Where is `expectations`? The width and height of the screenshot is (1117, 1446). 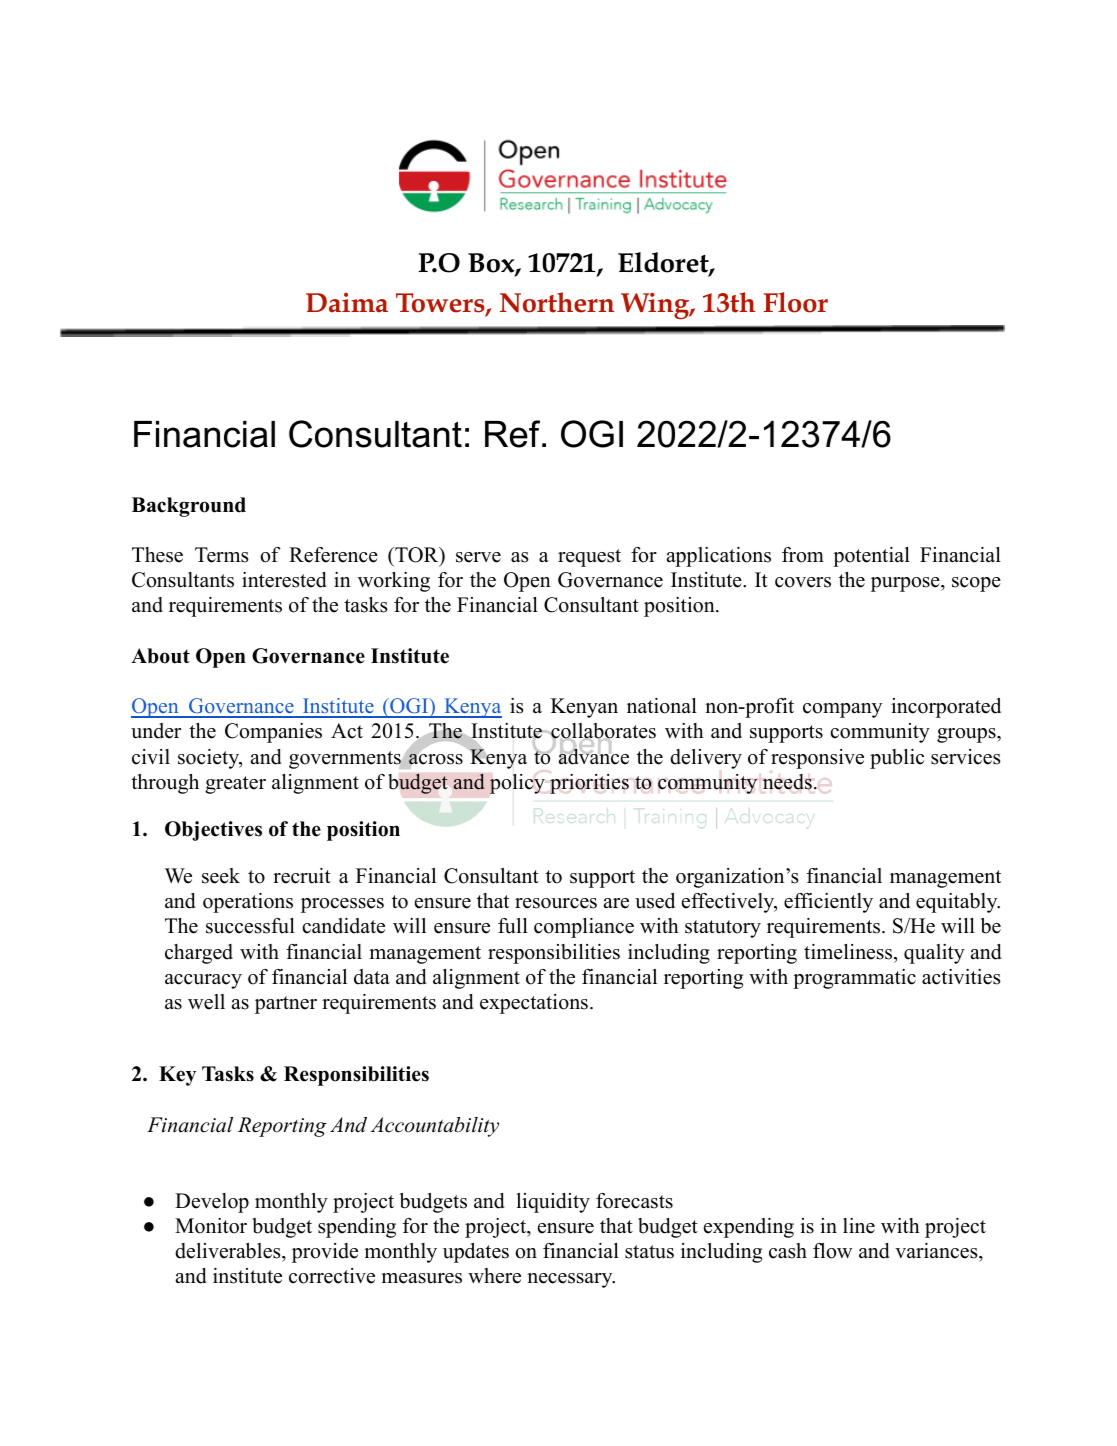
expectations is located at coordinates (534, 1004).
